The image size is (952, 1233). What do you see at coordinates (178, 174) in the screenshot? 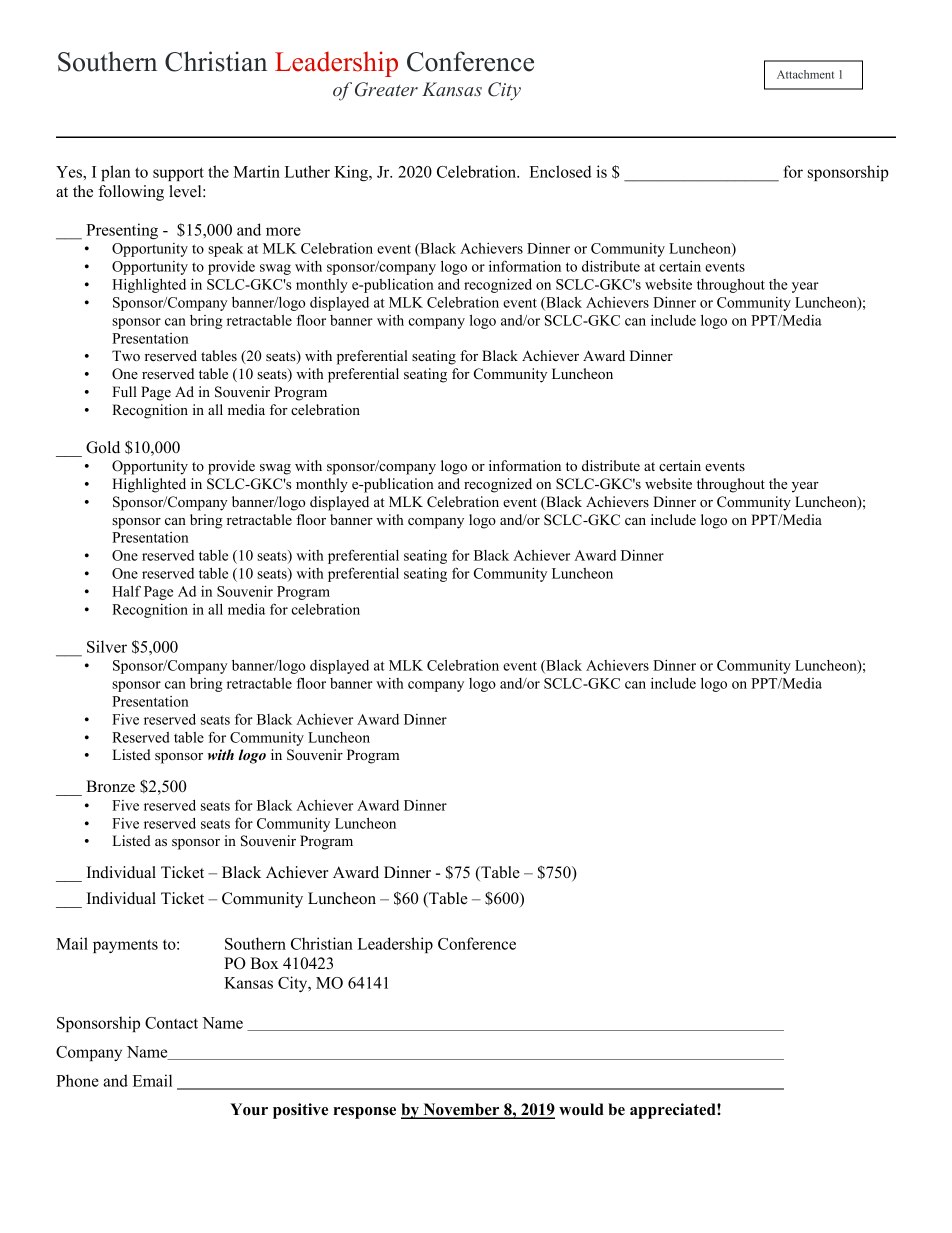
I see `support` at bounding box center [178, 174].
